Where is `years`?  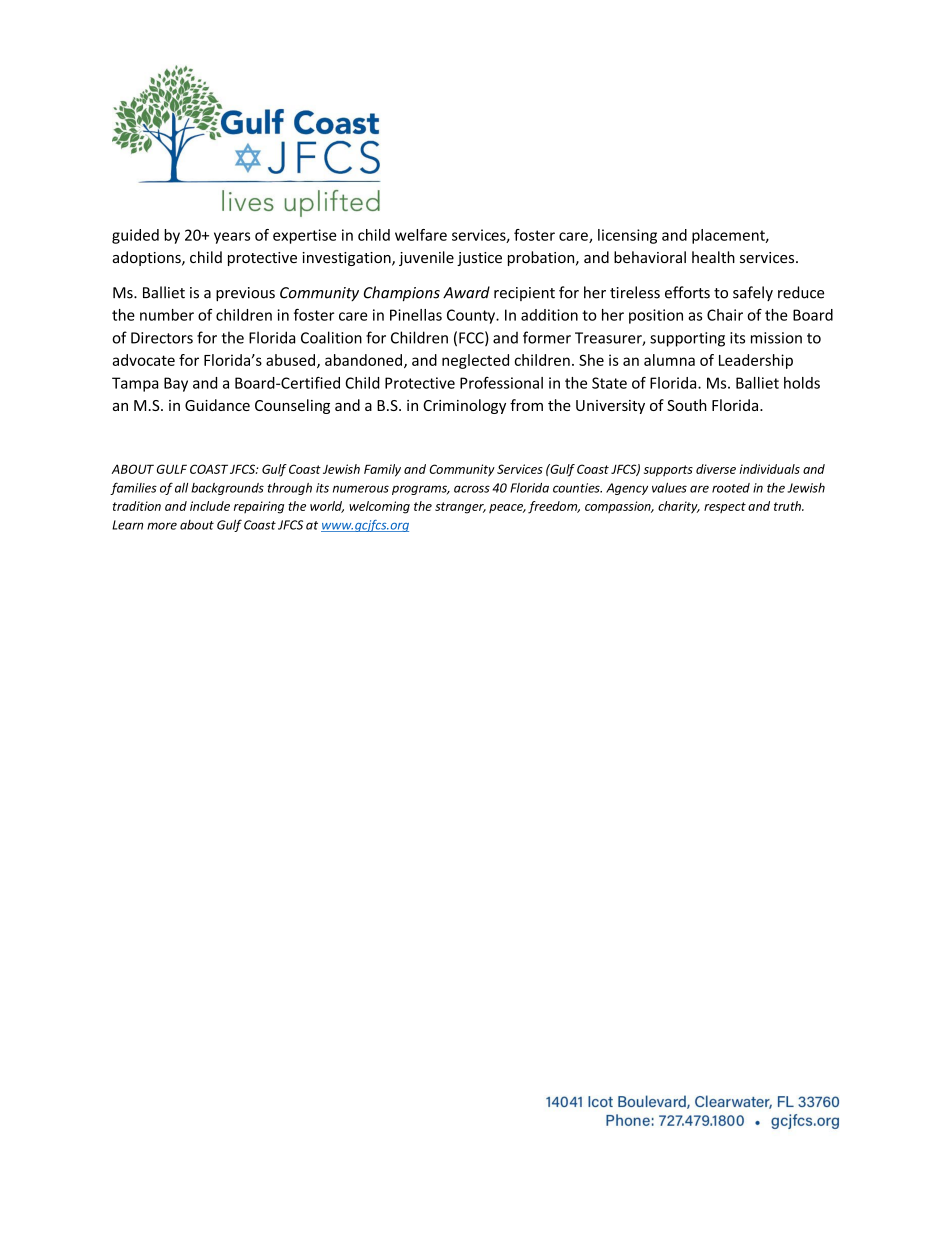
years is located at coordinates (232, 238).
